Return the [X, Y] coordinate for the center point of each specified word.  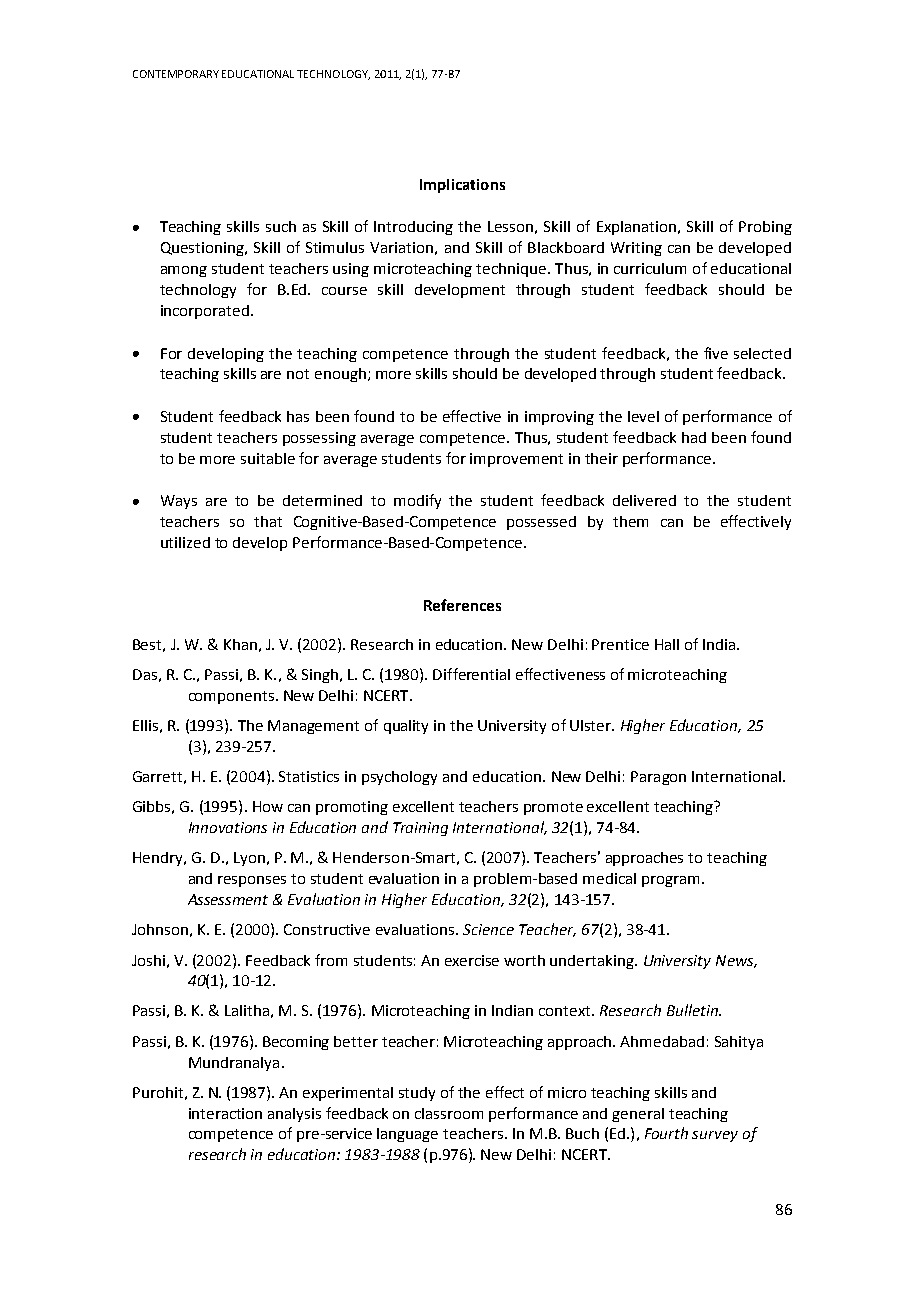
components [231, 697]
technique [511, 270]
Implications [462, 186]
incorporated [206, 312]
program [670, 881]
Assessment [228, 899]
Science [488, 929]
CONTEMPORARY [176, 74]
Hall [667, 644]
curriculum [650, 268]
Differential [471, 674]
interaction [225, 1113]
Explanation [638, 228]
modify [417, 501]
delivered [644, 500]
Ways [179, 502]
